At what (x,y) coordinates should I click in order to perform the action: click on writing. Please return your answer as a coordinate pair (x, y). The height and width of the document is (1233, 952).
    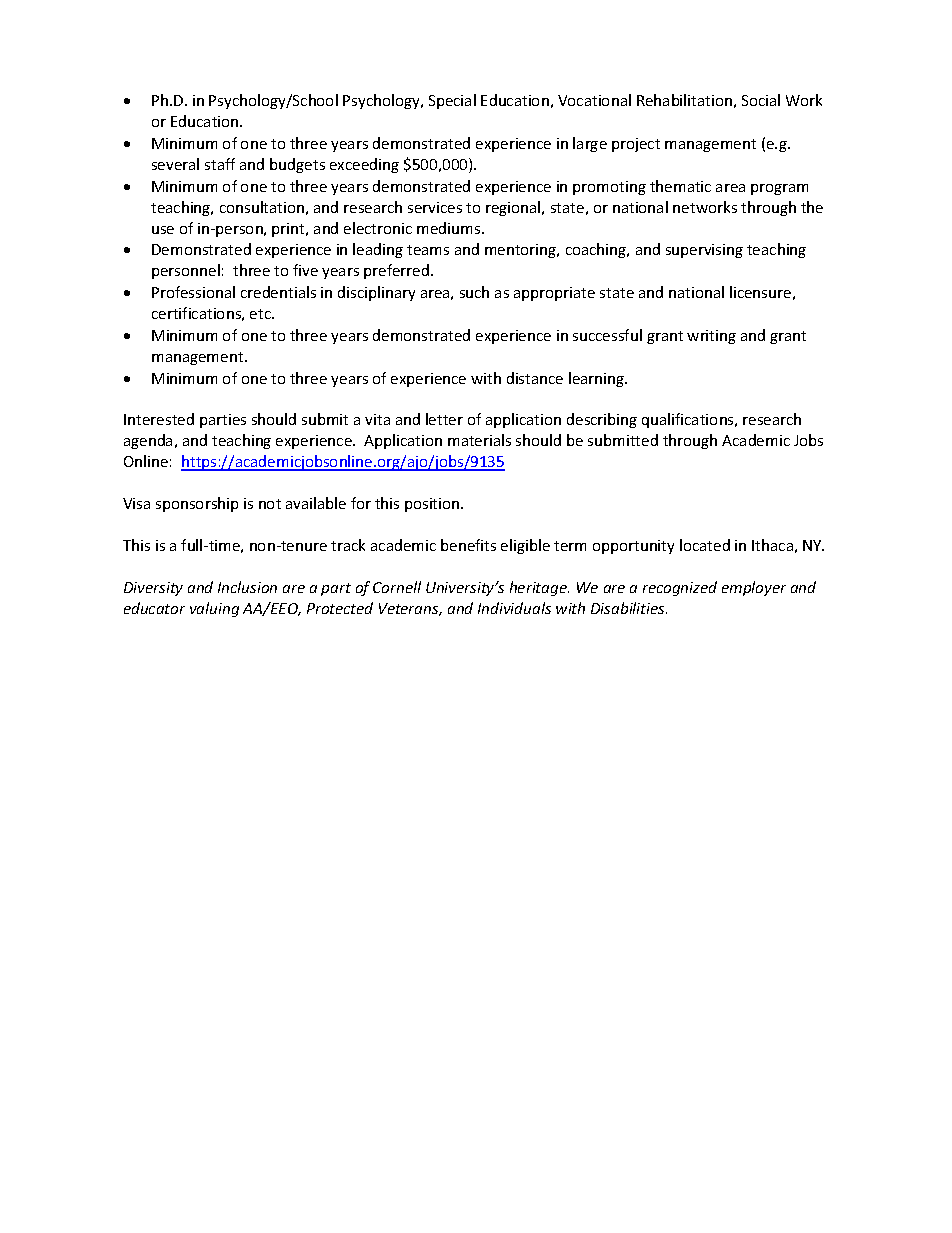
    Looking at the image, I should click on (711, 337).
